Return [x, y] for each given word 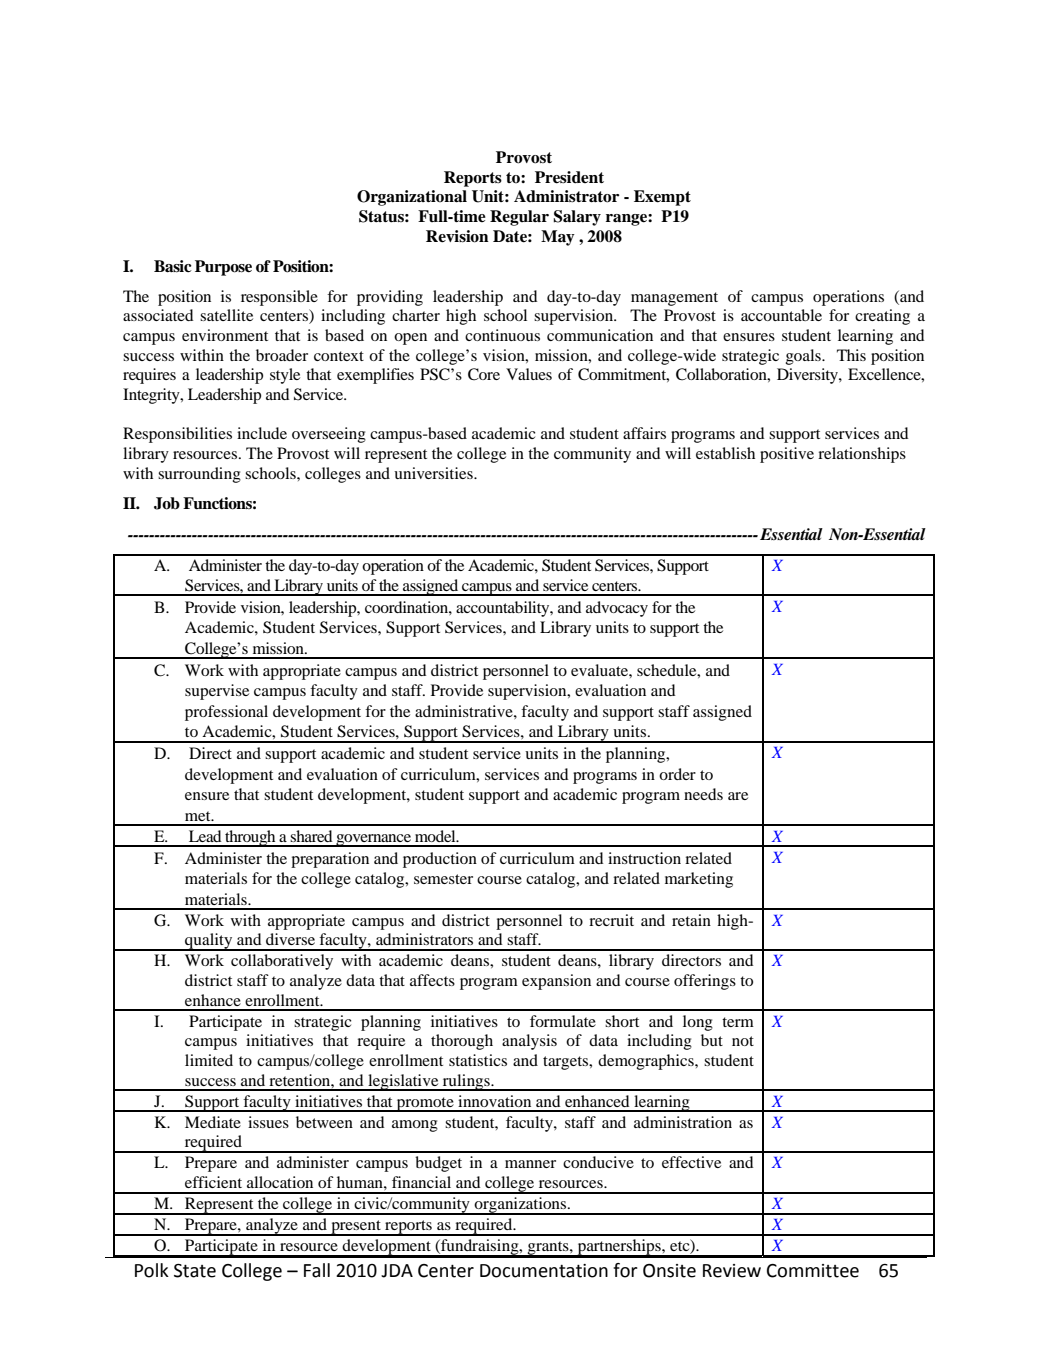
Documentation [544, 1271]
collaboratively [282, 962]
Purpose [223, 268]
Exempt [662, 198]
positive [787, 455]
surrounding [199, 475]
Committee [813, 1271]
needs [703, 794]
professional [226, 713]
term [738, 1022]
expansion [556, 982]
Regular [519, 218]
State [195, 1271]
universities [434, 473]
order [677, 774]
